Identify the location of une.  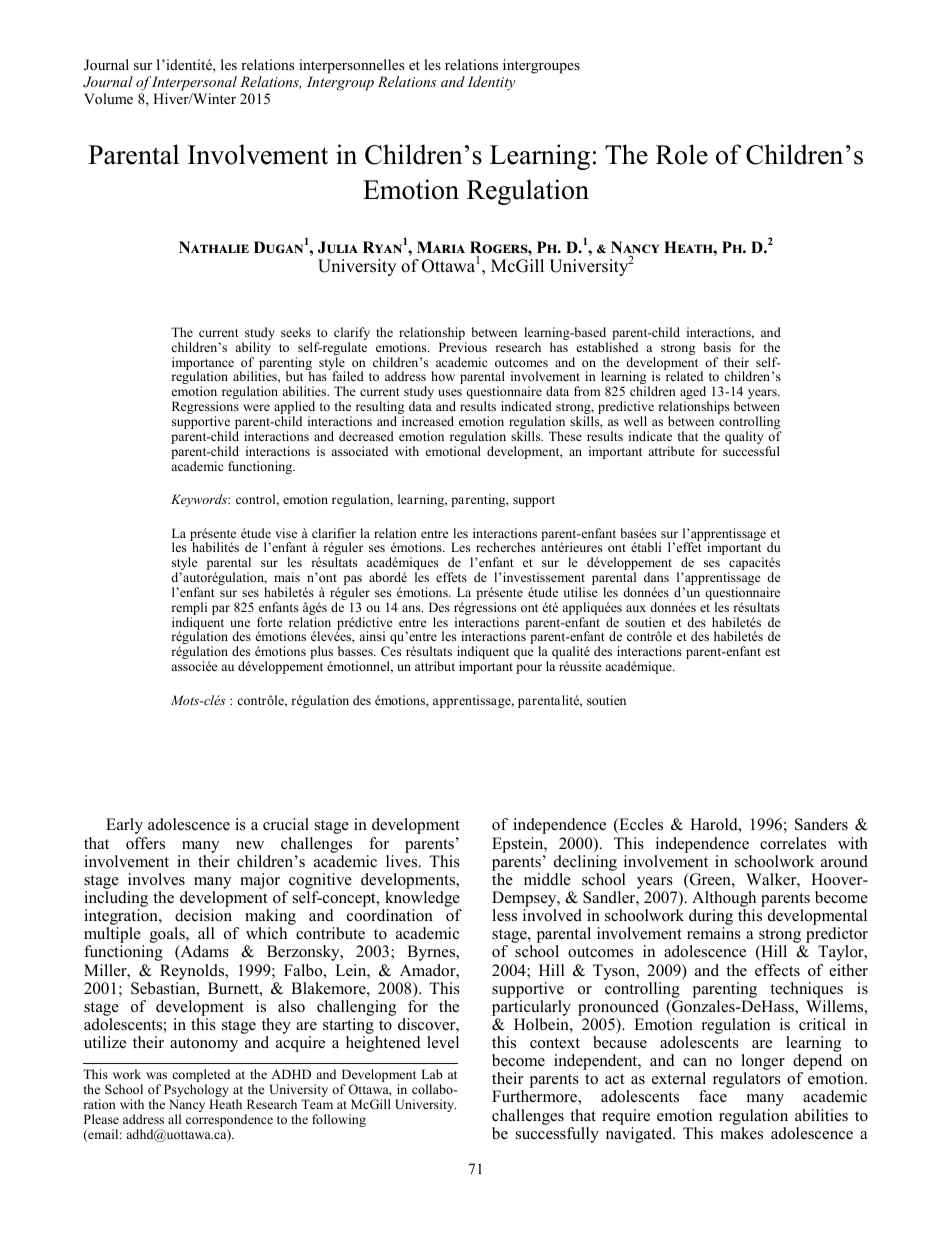
(240, 623).
